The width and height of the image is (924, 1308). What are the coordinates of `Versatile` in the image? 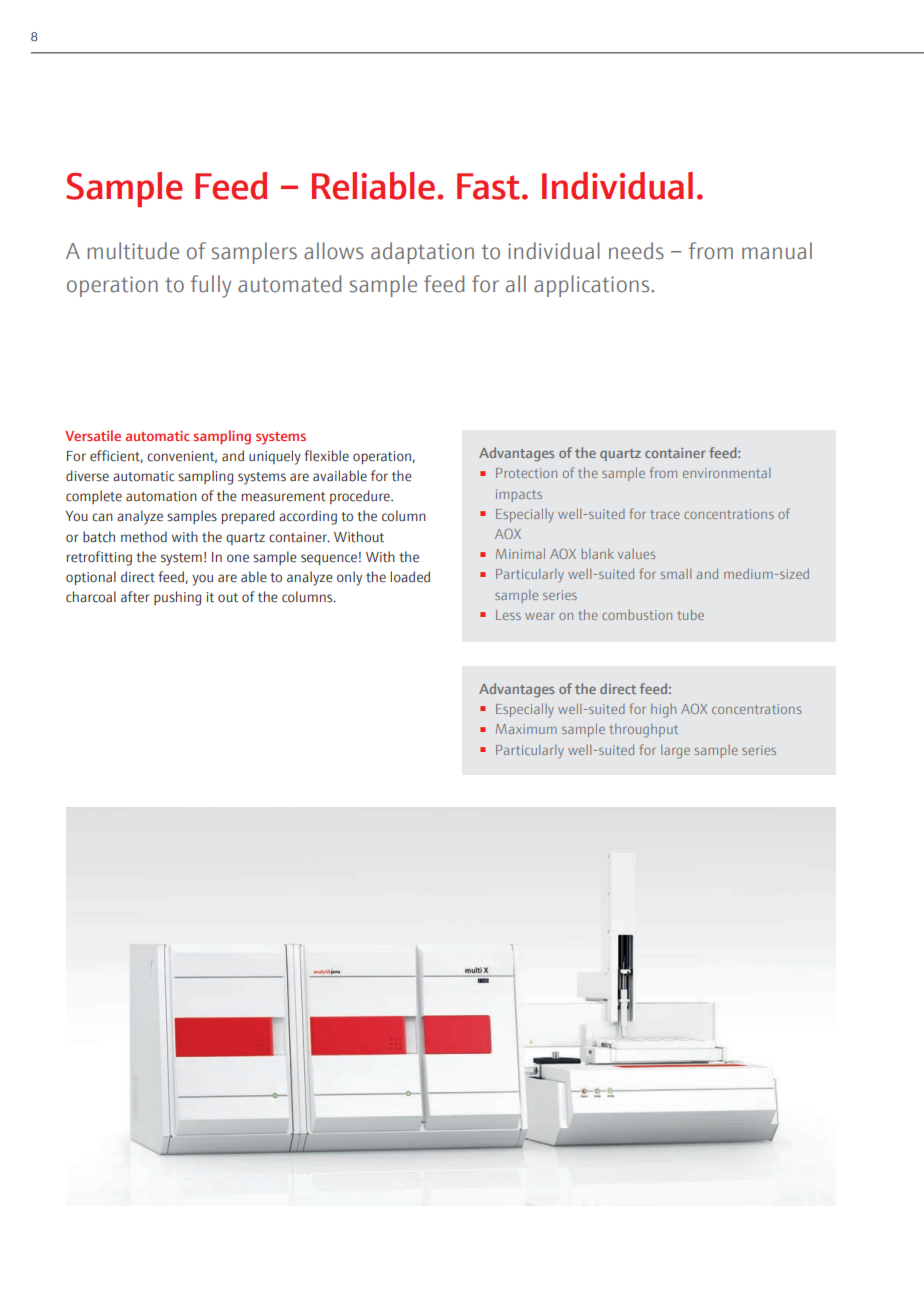 It's located at (93, 435).
